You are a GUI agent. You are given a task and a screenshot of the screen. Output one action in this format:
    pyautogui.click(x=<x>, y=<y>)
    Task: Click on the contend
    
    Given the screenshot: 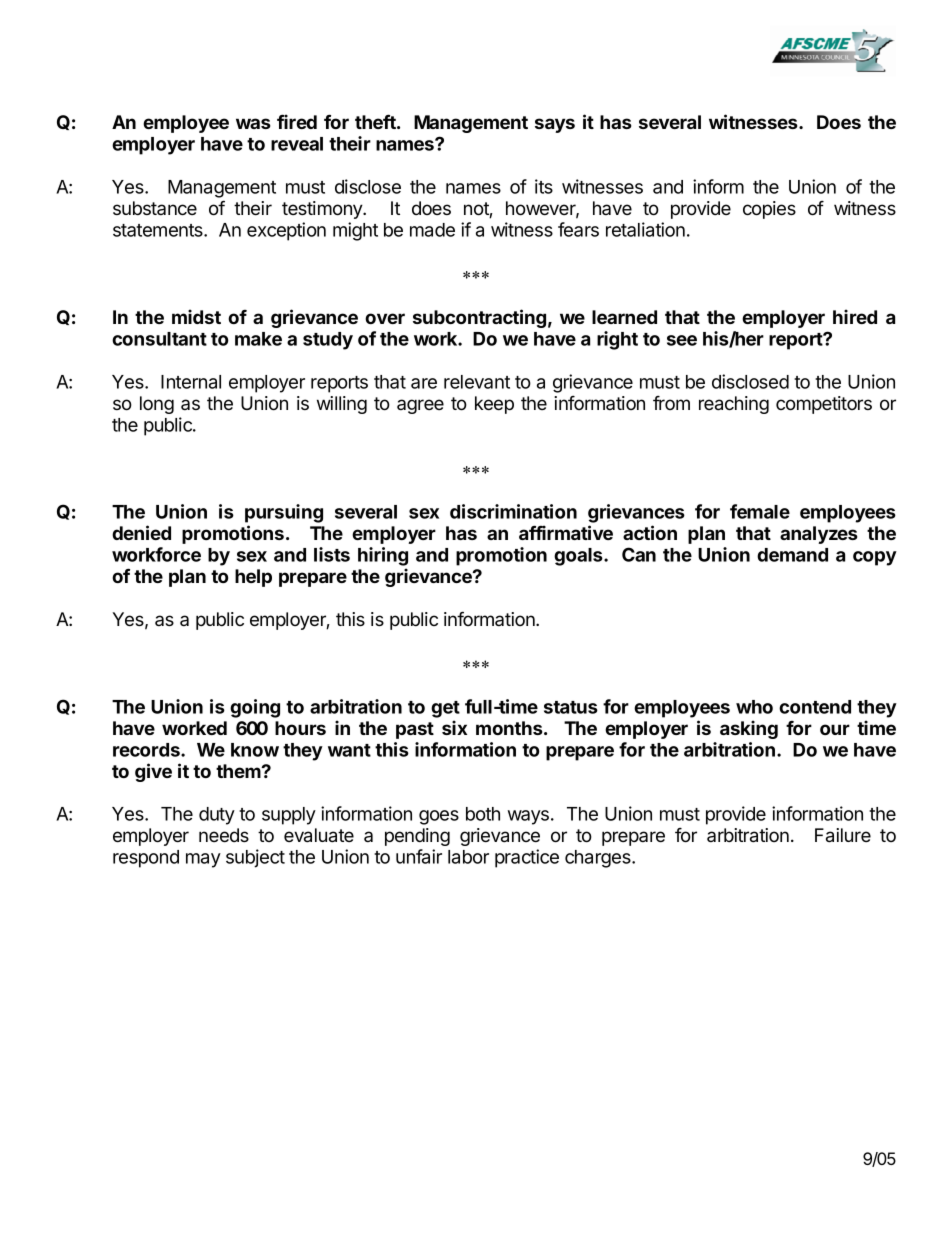 What is the action you would take?
    pyautogui.click(x=815, y=707)
